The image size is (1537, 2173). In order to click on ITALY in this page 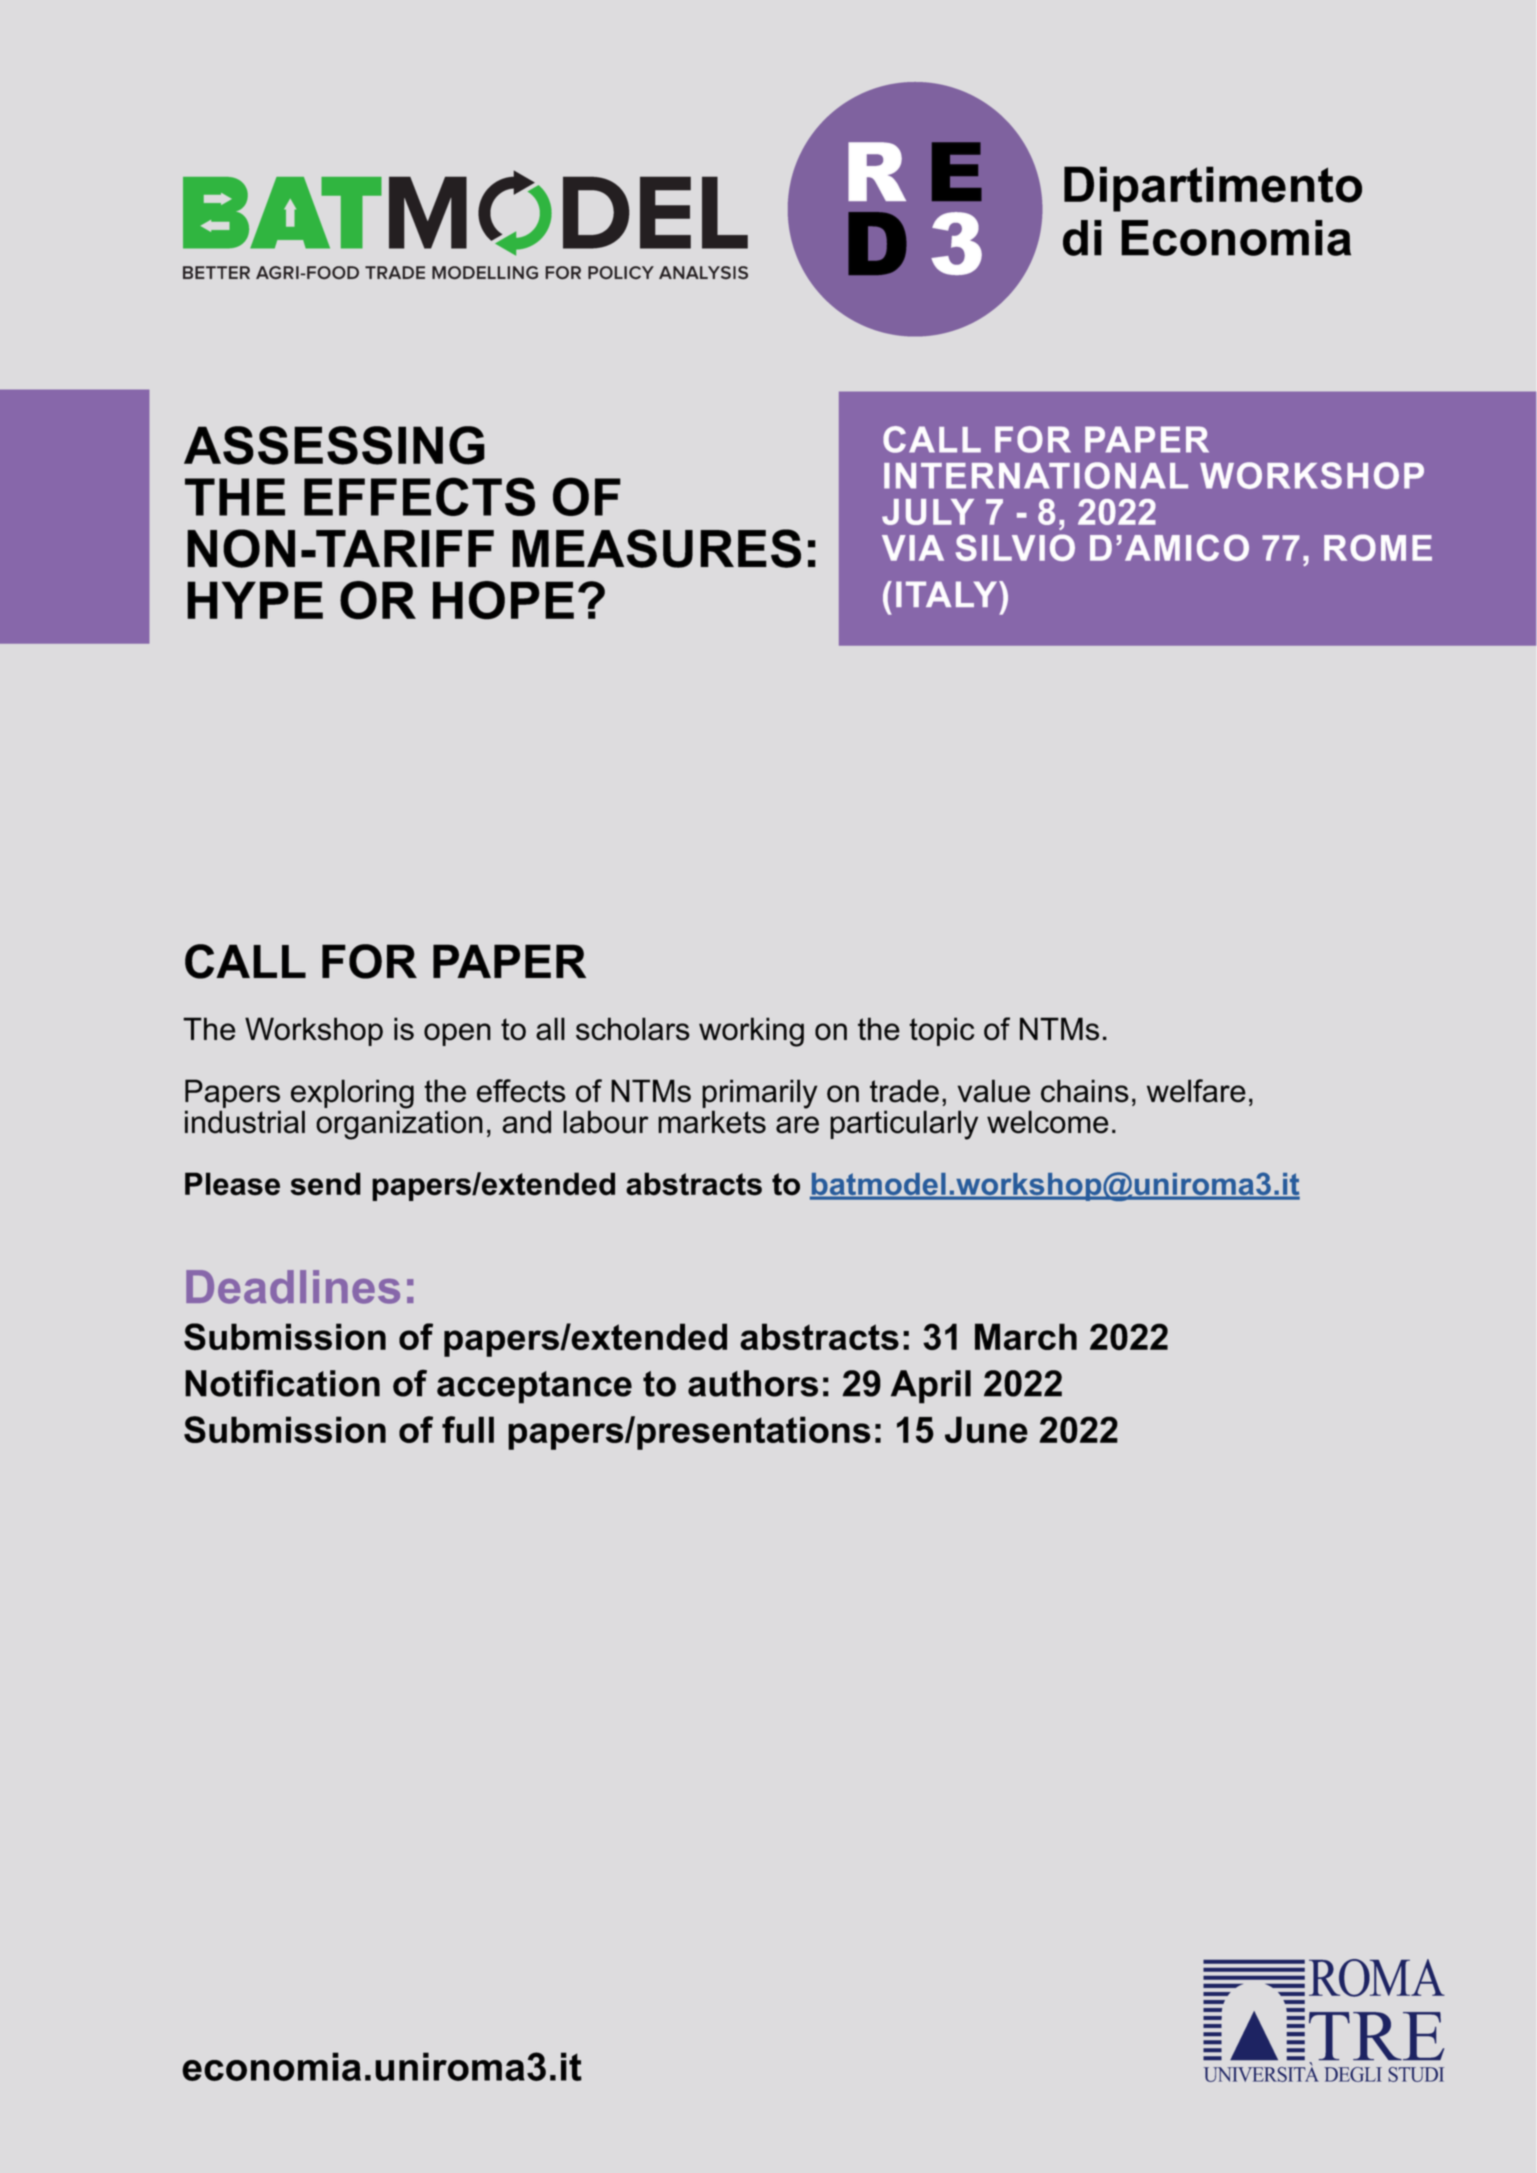, I will do `click(948, 594)`.
